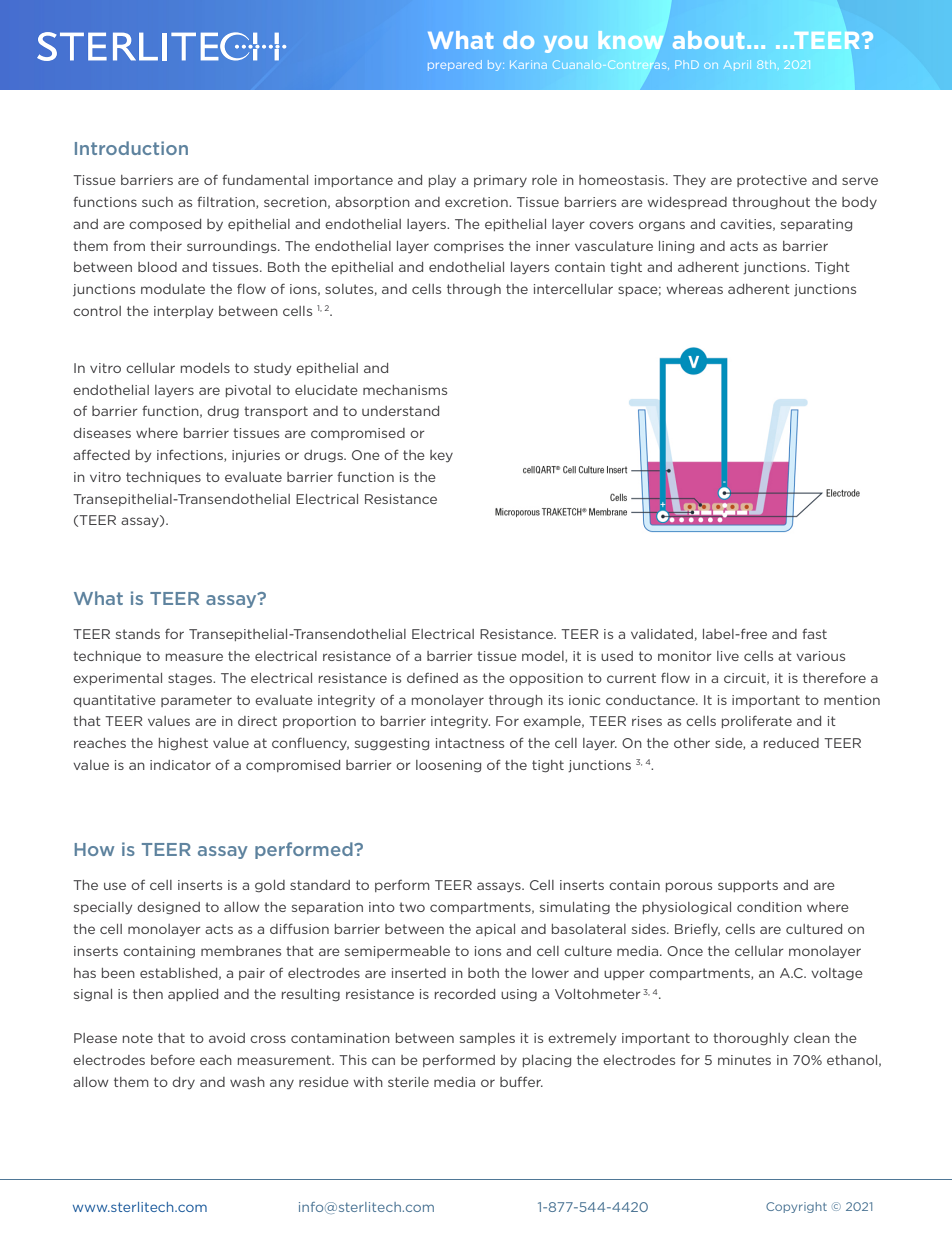 Image resolution: width=952 pixels, height=1233 pixels. Describe the element at coordinates (138, 634) in the page. I see `stands` at that location.
